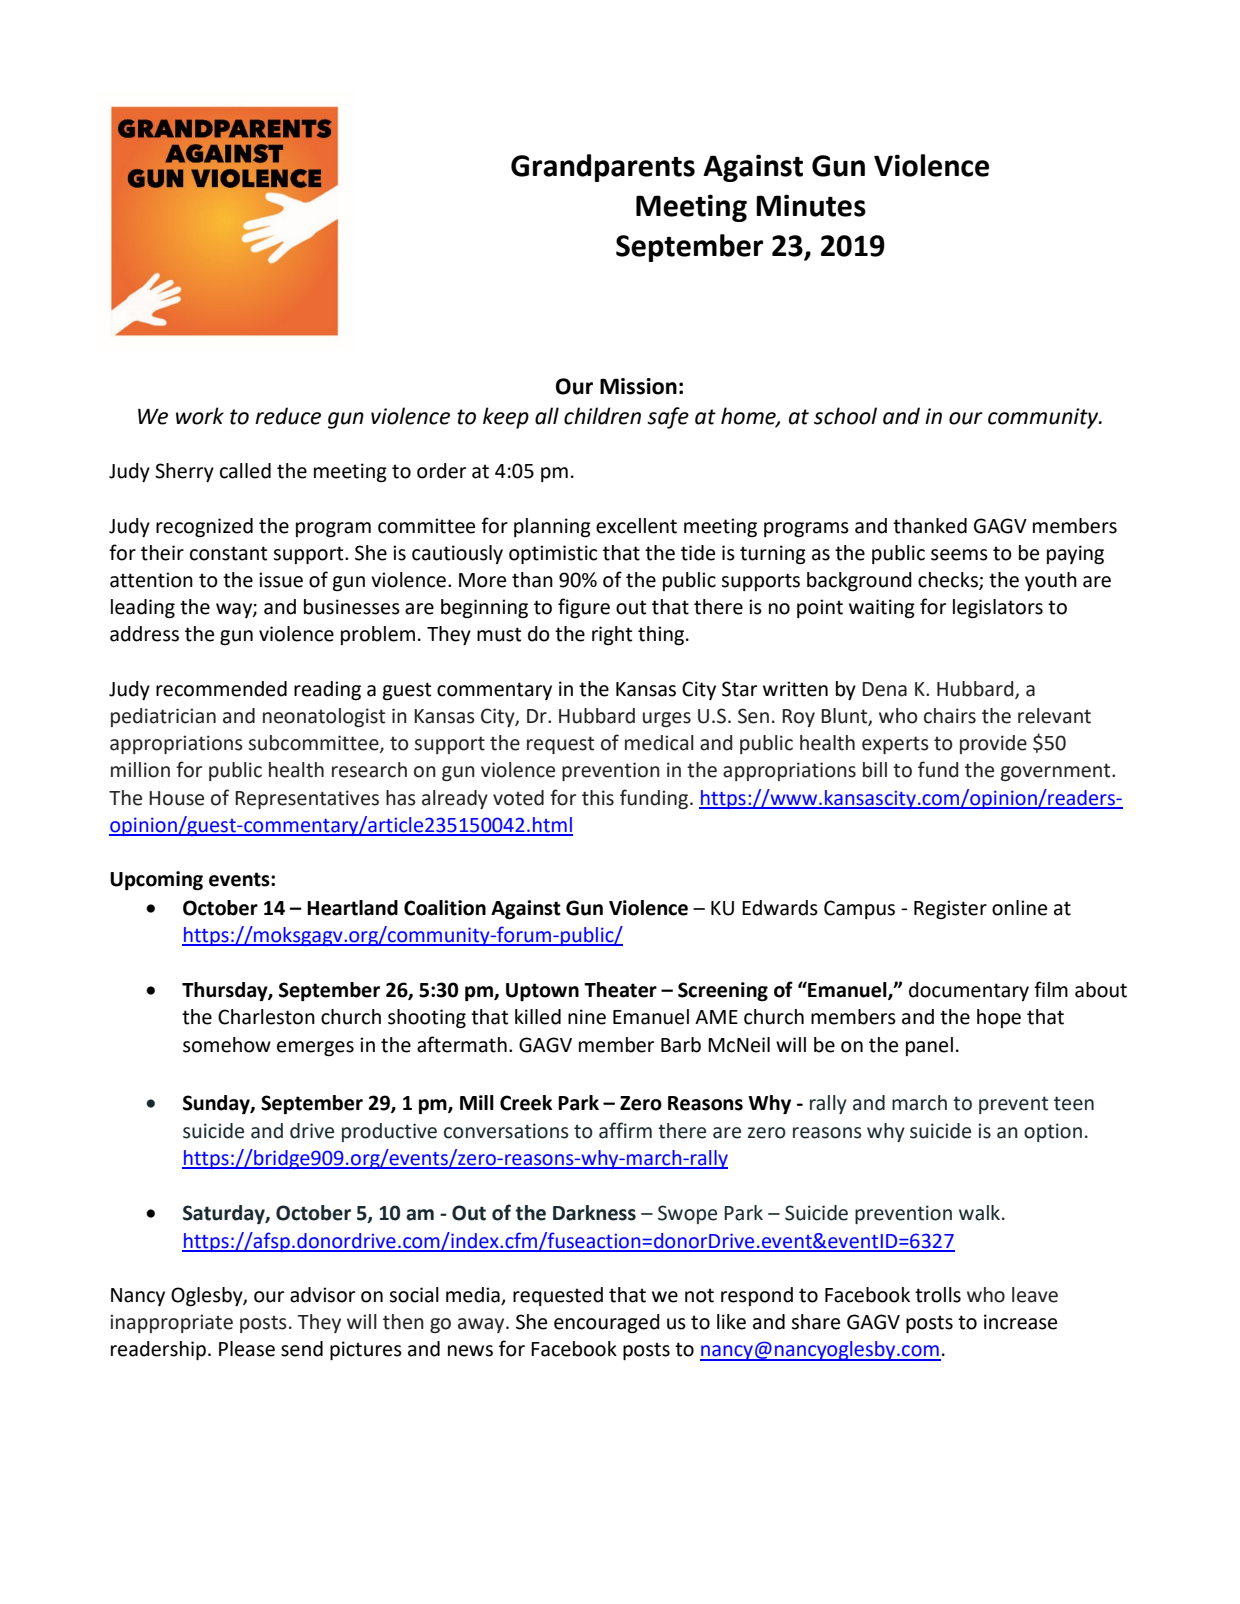 This screenshot has height=1604, width=1240. What do you see at coordinates (227, 1045) in the screenshot?
I see `somehow` at bounding box center [227, 1045].
